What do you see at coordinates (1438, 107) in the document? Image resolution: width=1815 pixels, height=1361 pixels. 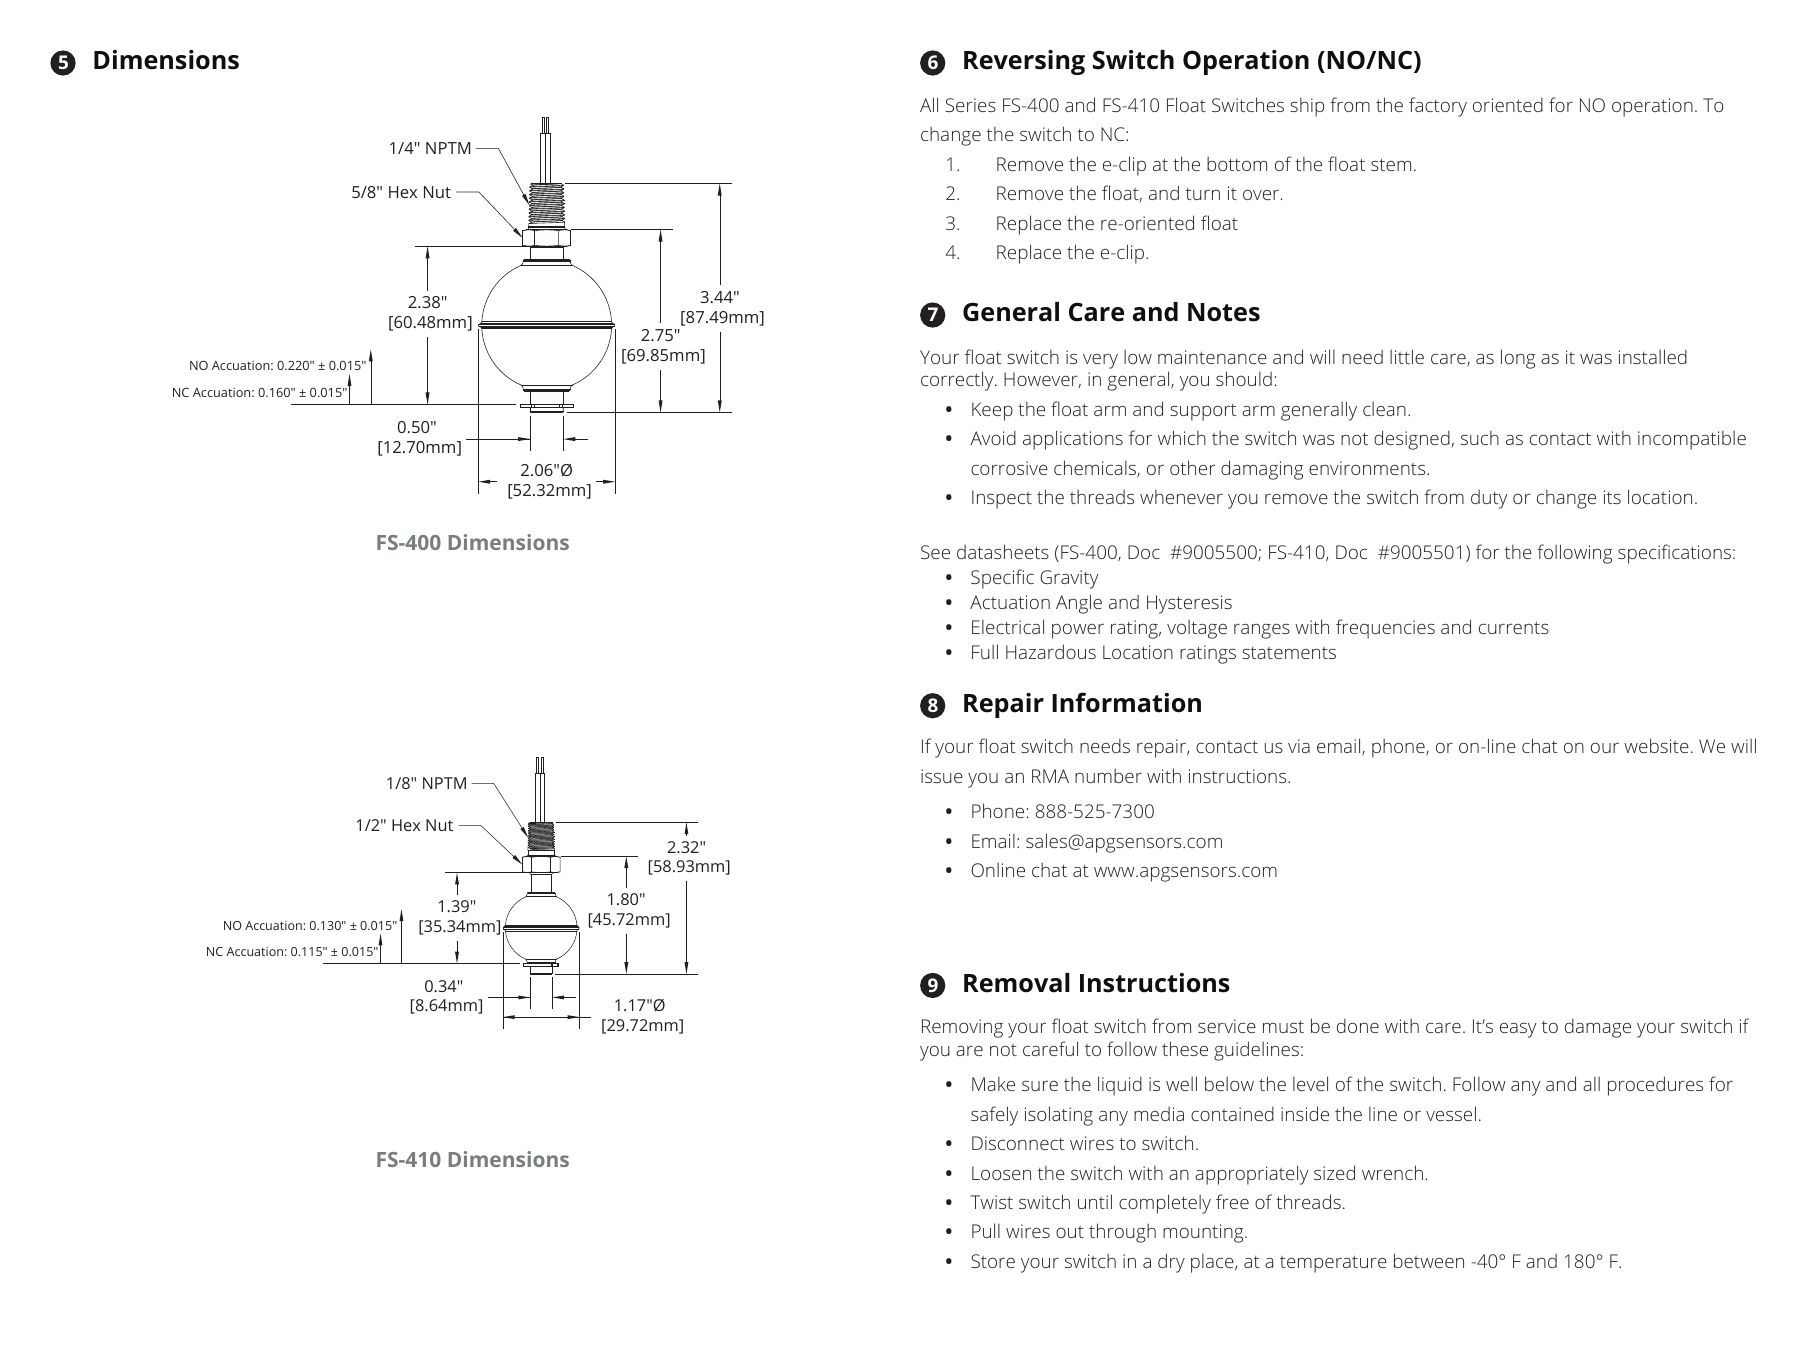 I see `factory` at bounding box center [1438, 107].
